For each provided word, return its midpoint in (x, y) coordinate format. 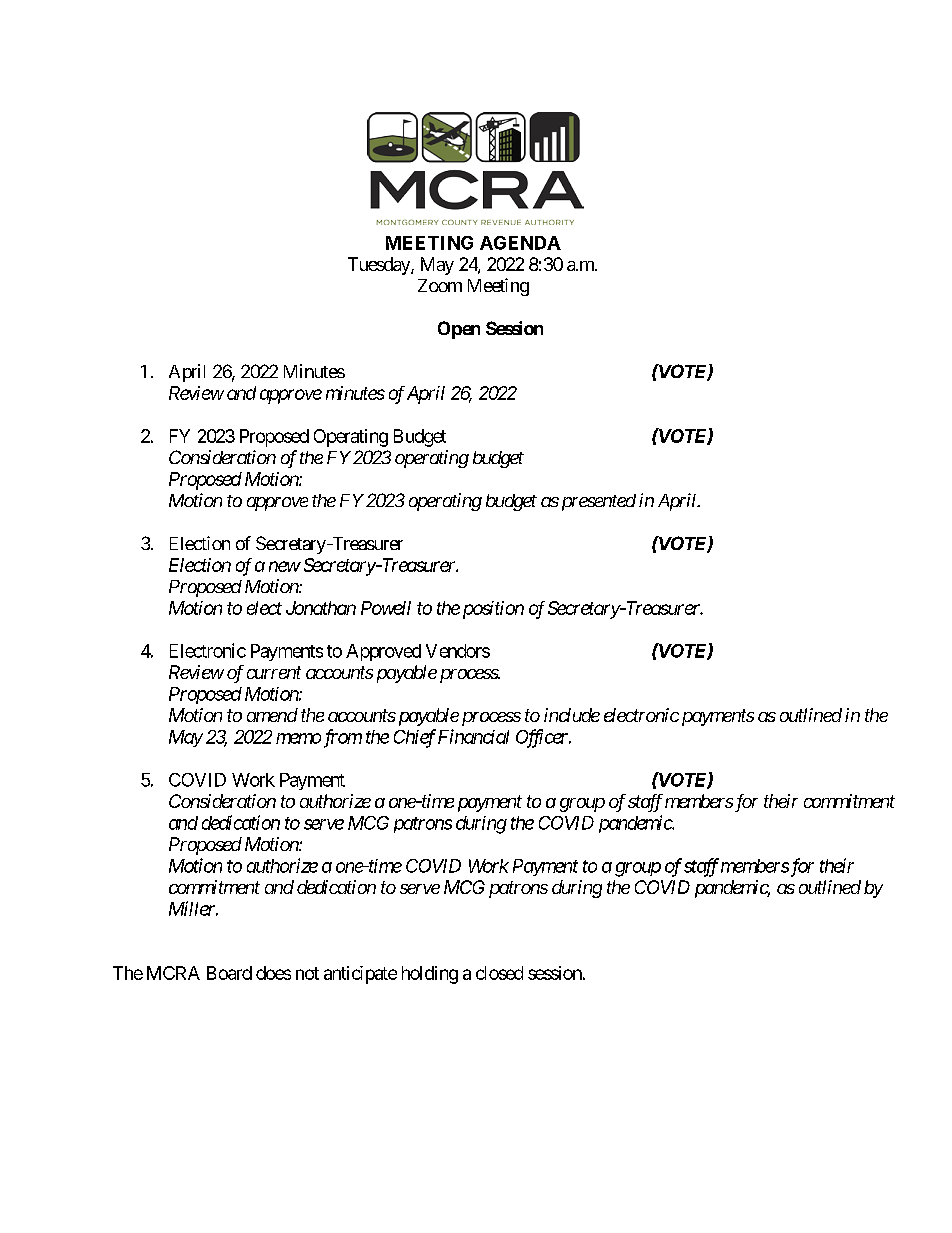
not (307, 973)
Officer (543, 738)
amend (272, 715)
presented (597, 502)
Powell (386, 608)
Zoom (440, 285)
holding (430, 975)
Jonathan (321, 608)
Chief (415, 738)
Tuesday (380, 266)
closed (499, 973)
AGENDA (520, 243)
